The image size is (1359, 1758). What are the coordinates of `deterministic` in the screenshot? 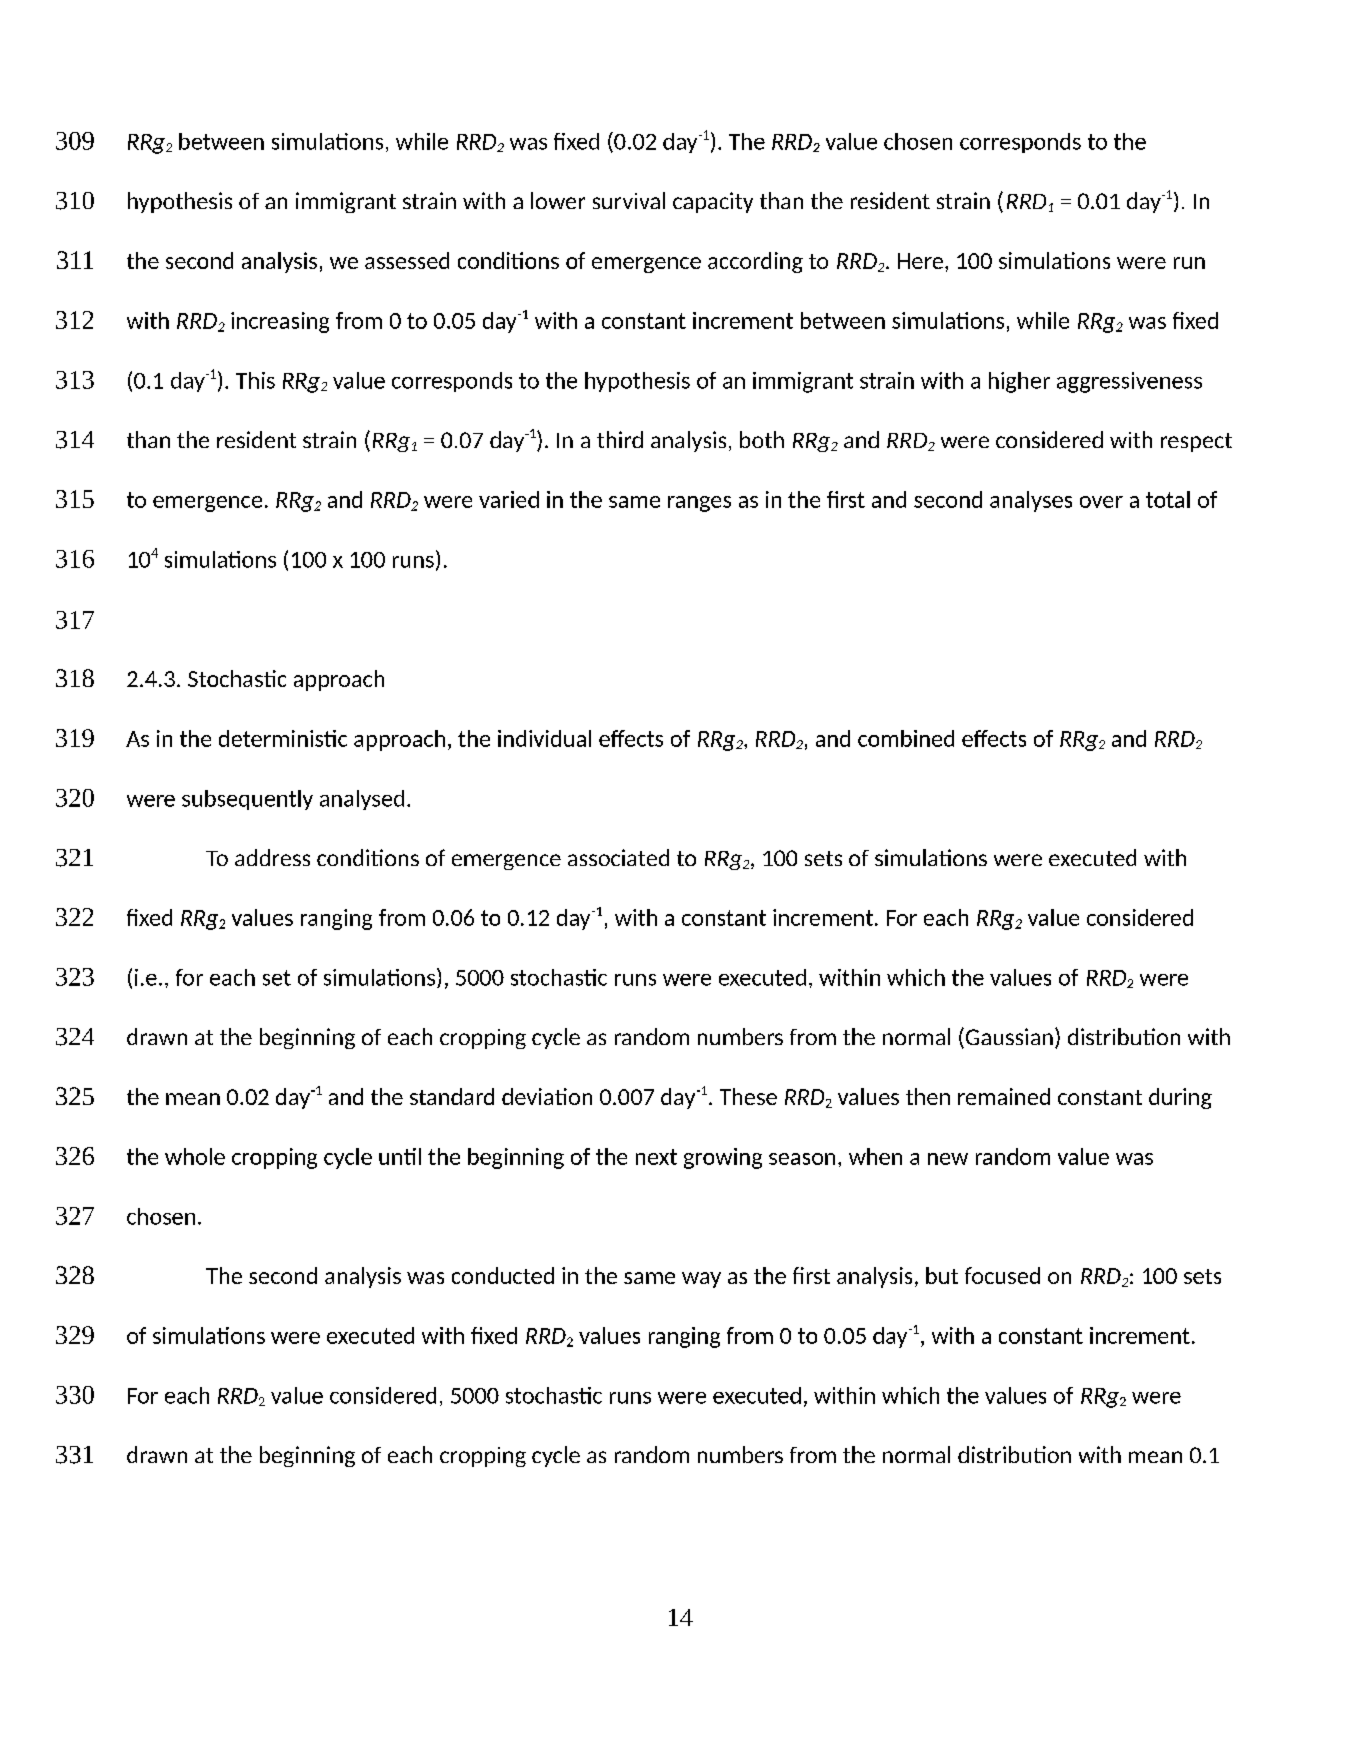 It's located at (283, 738).
